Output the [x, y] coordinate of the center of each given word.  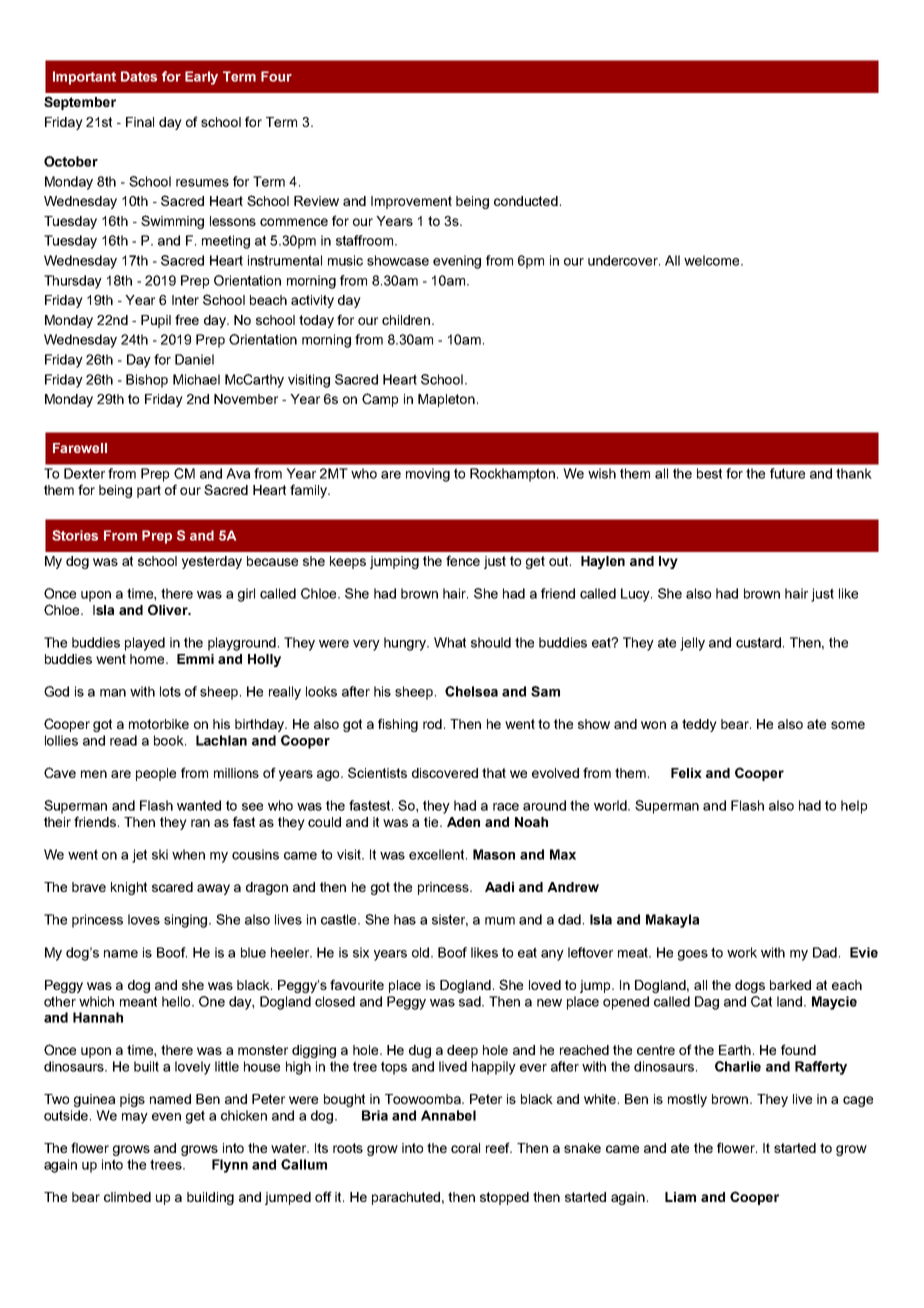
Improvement [411, 202]
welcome [713, 260]
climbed [127, 1197]
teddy [699, 725]
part [149, 491]
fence [463, 560]
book [170, 740]
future [787, 473]
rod [432, 724]
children [407, 320]
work [742, 952]
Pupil [156, 321]
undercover [624, 260]
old [422, 952]
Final [140, 122]
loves [144, 919]
